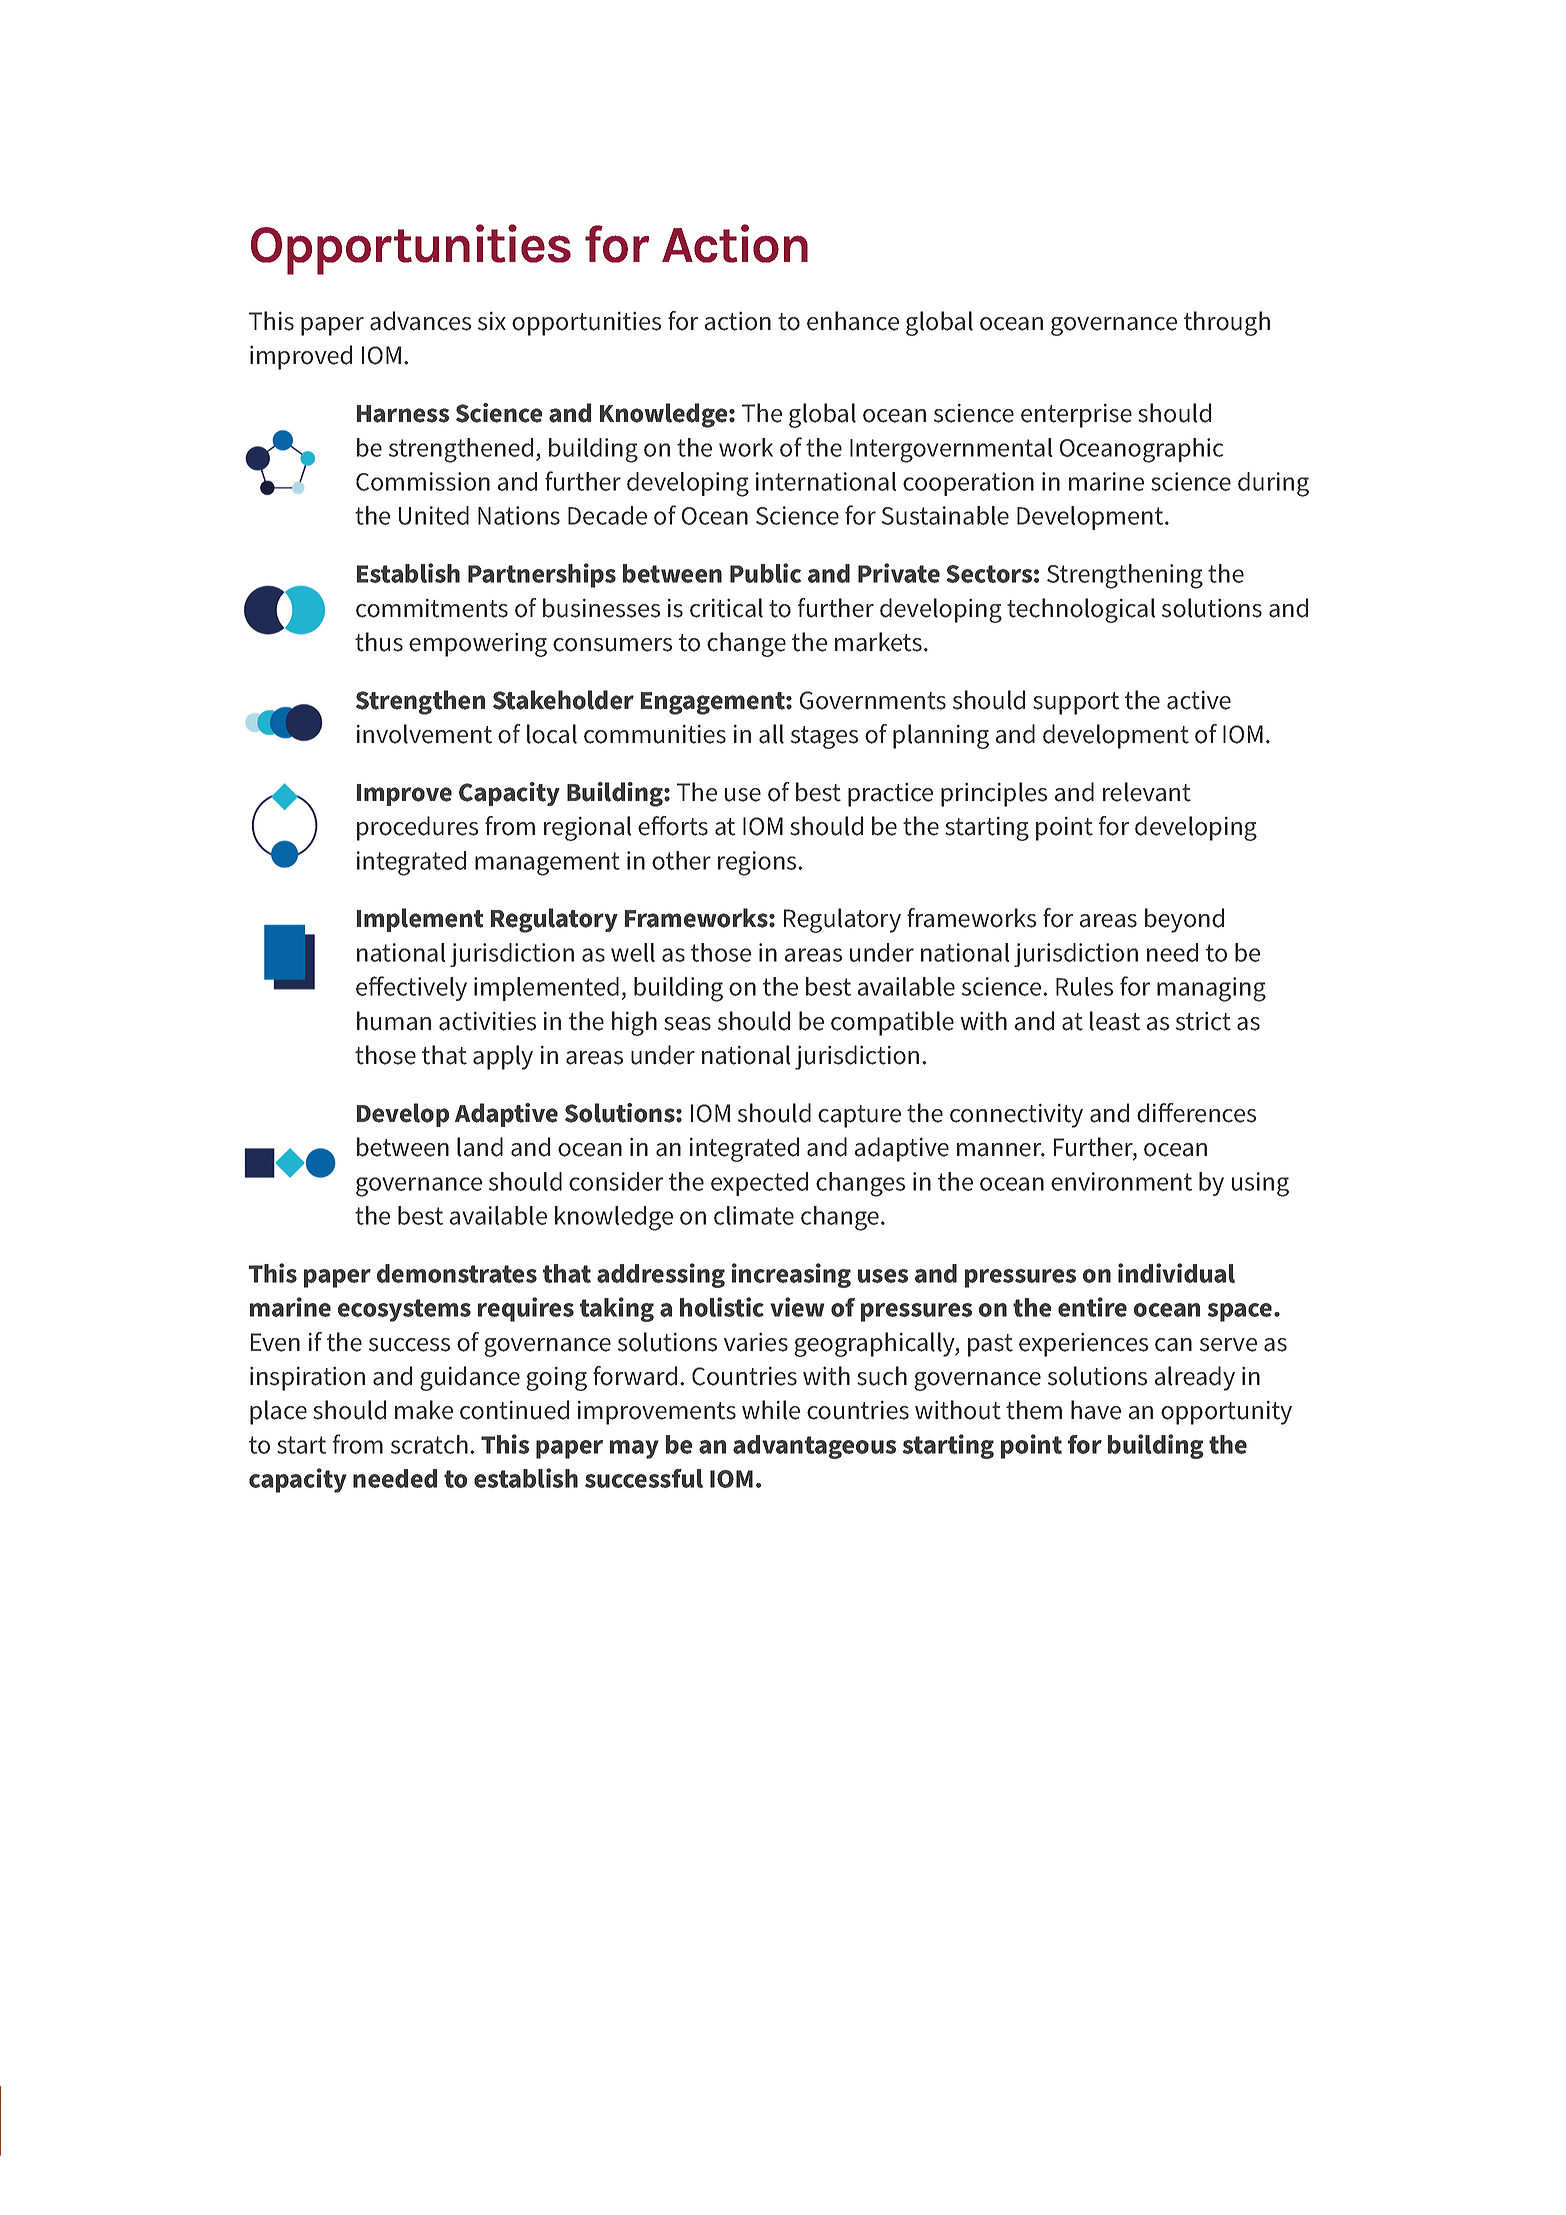  Describe the element at coordinates (424, 1410) in the page. I see `make` at that location.
